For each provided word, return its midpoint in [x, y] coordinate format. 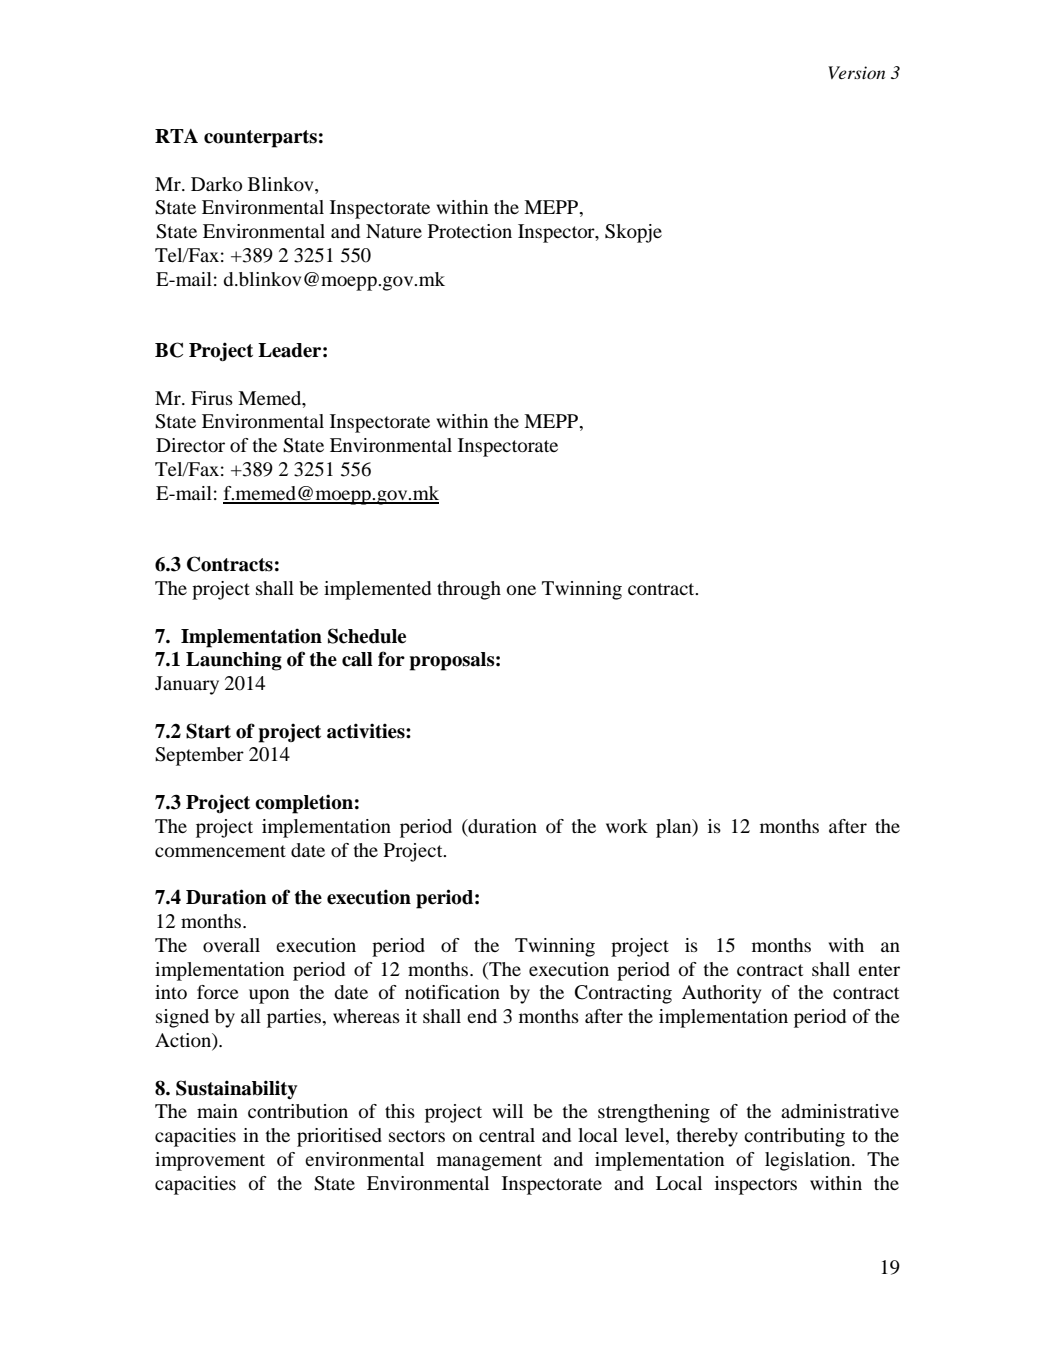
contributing [794, 1137]
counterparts [260, 139]
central [507, 1135]
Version [856, 72]
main [217, 1111]
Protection [470, 231]
